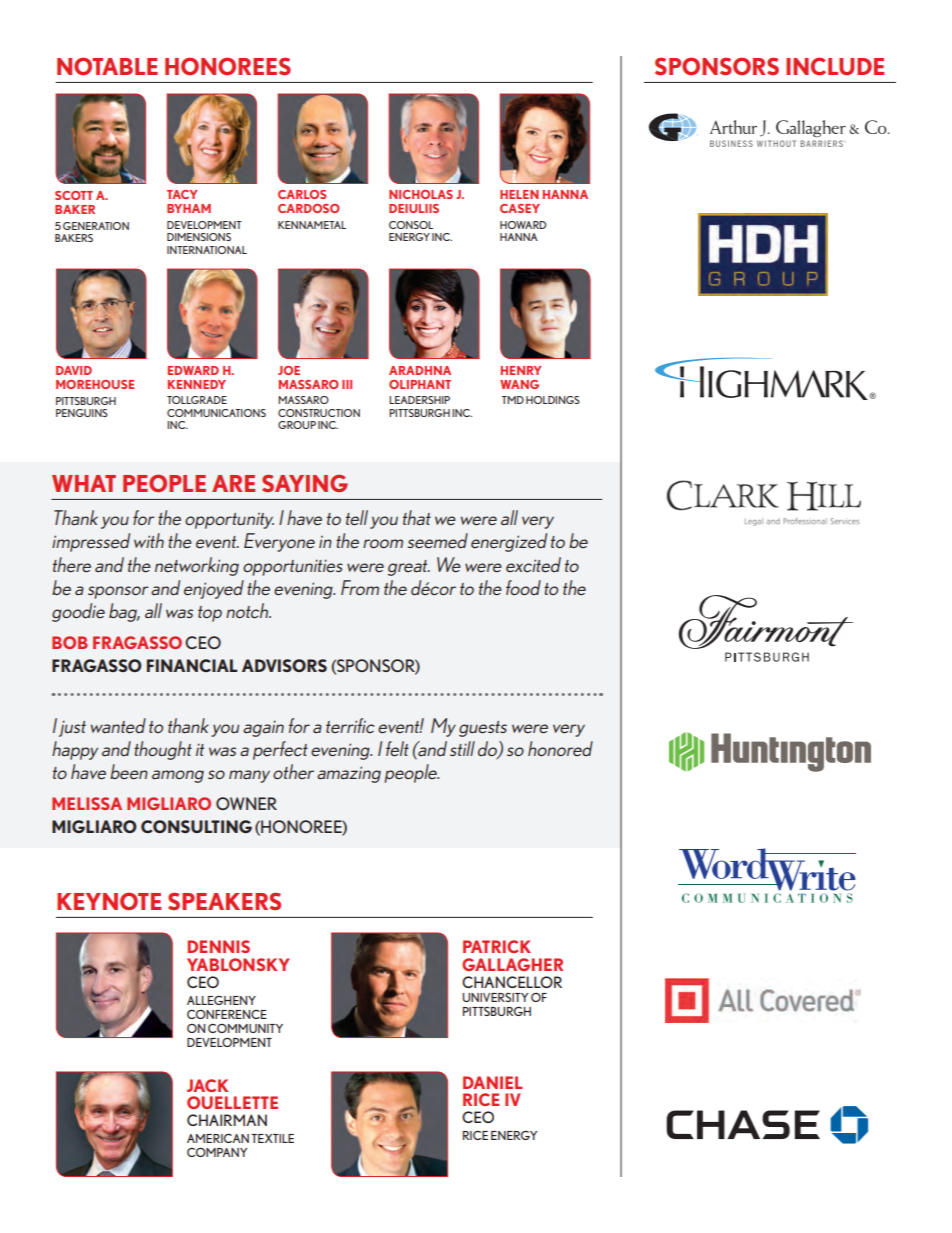 The image size is (952, 1233). Describe the element at coordinates (512, 982) in the screenshot. I see `CHANCELLOR` at that location.
